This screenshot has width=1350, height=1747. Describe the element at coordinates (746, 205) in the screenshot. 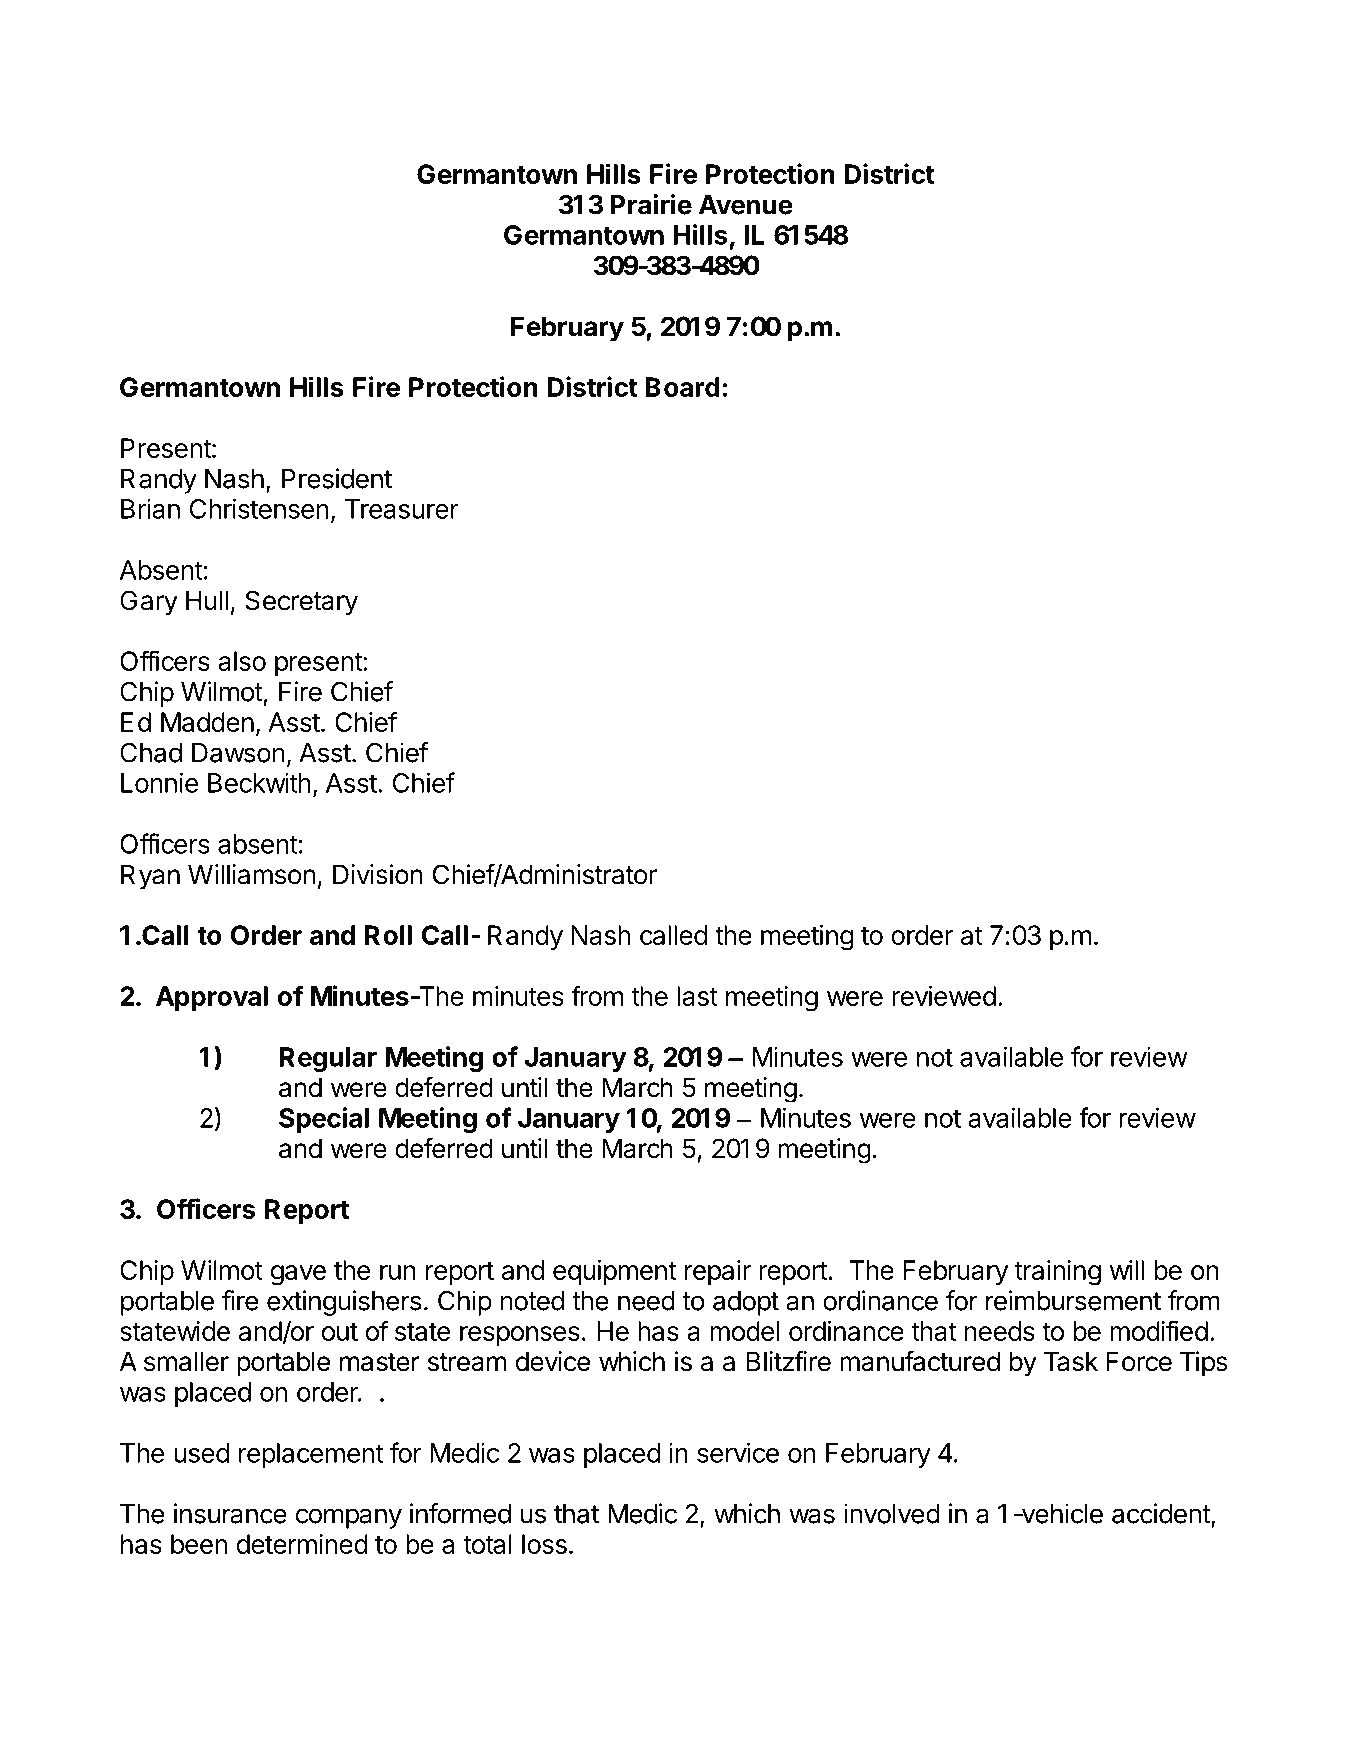

I see `Avenue` at that location.
